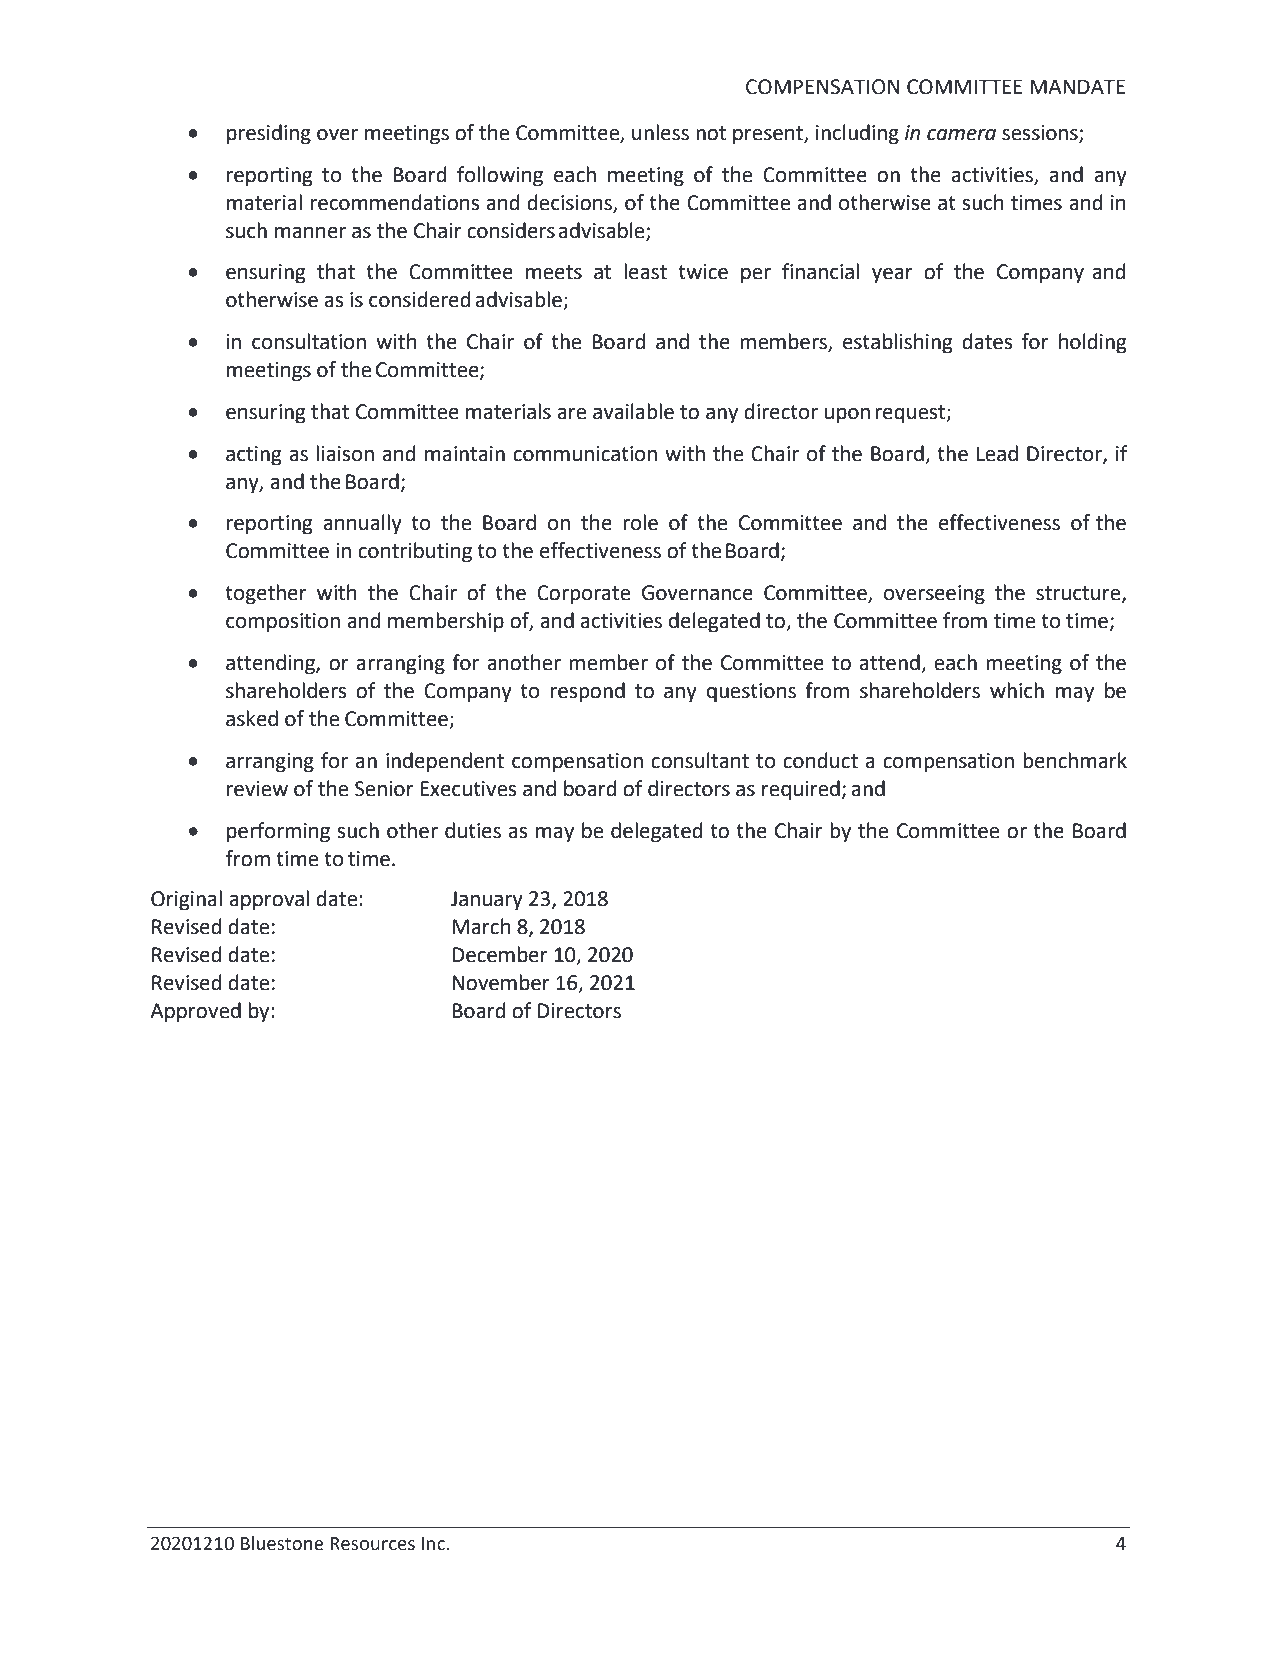 The image size is (1277, 1653). I want to click on Approved, so click(195, 1012).
